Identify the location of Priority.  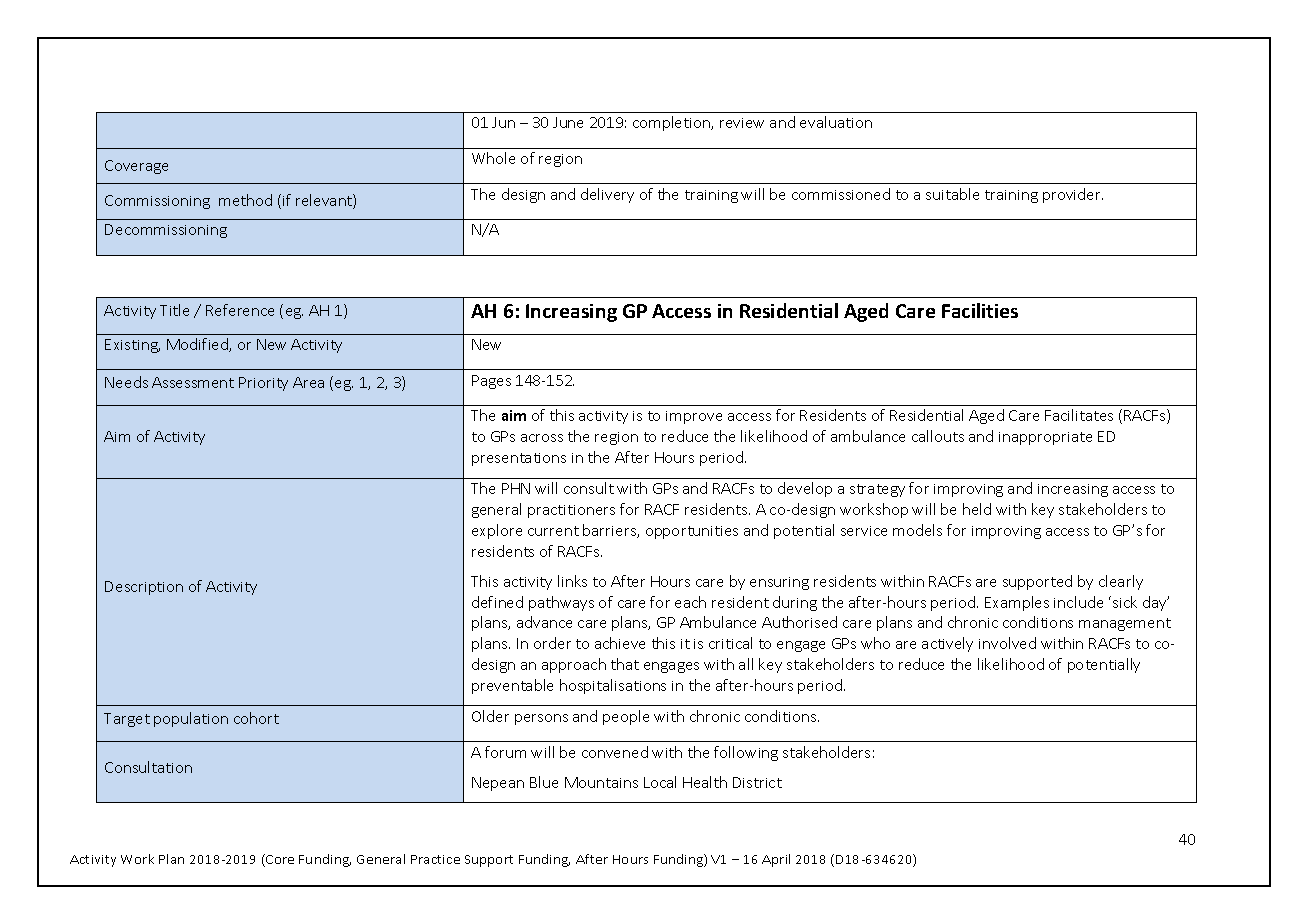
(263, 384).
